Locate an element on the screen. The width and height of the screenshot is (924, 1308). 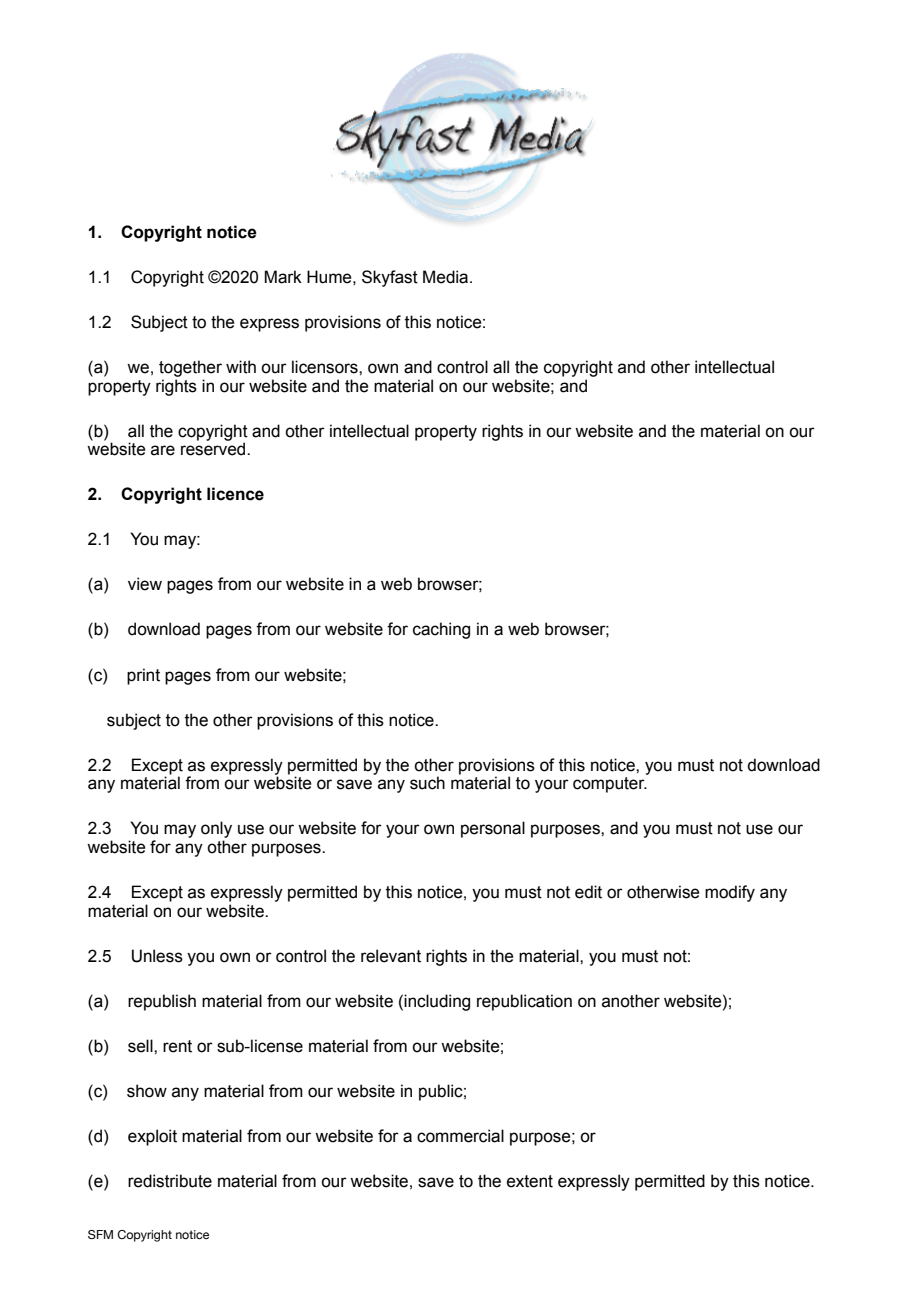
only is located at coordinates (216, 829).
